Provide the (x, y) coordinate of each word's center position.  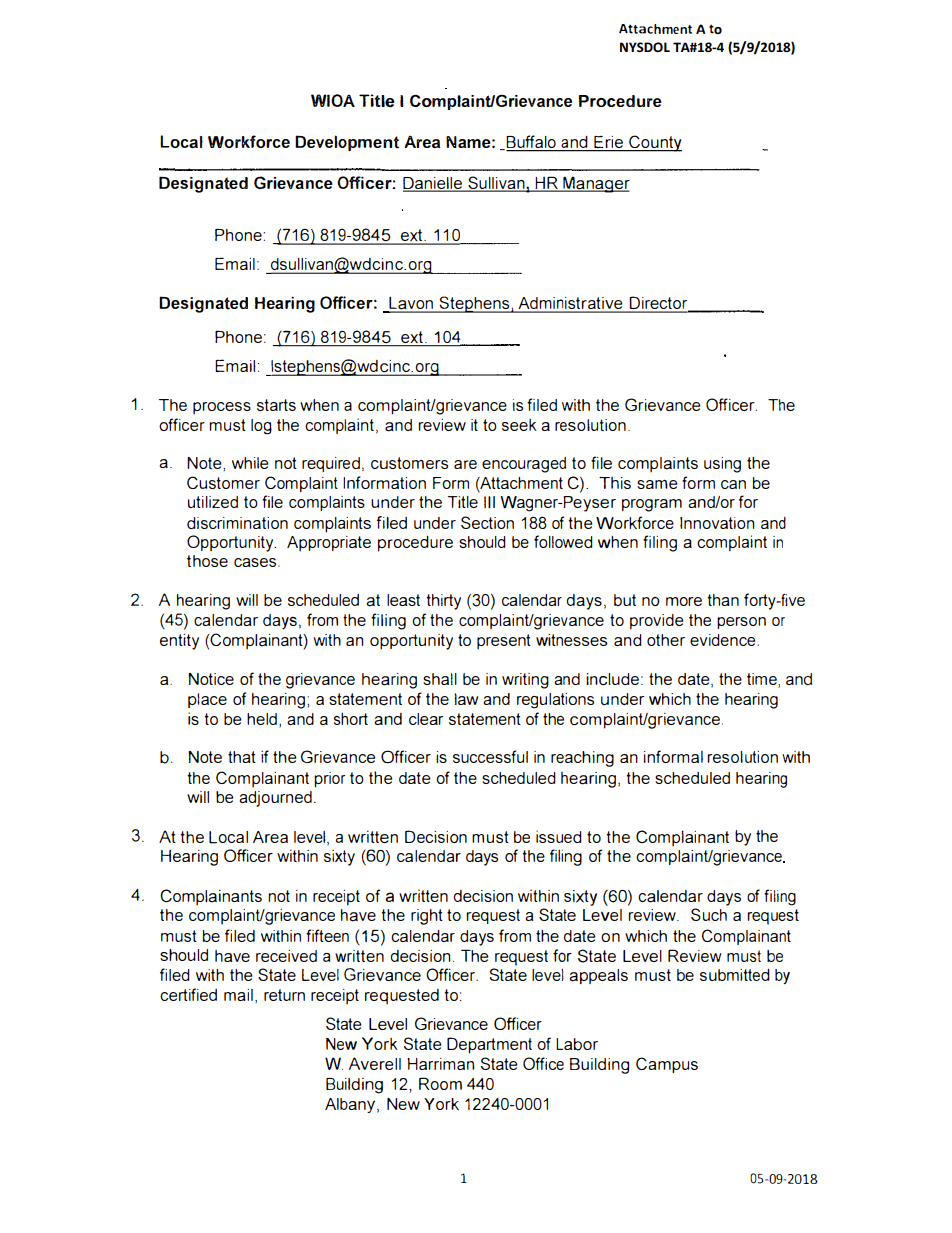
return (284, 995)
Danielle (433, 184)
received (286, 956)
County (654, 143)
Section (487, 522)
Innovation (717, 523)
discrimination (237, 523)
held (262, 719)
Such (709, 914)
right (427, 917)
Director (659, 304)
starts (276, 405)
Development (347, 143)
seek (519, 425)
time (763, 679)
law (466, 699)
